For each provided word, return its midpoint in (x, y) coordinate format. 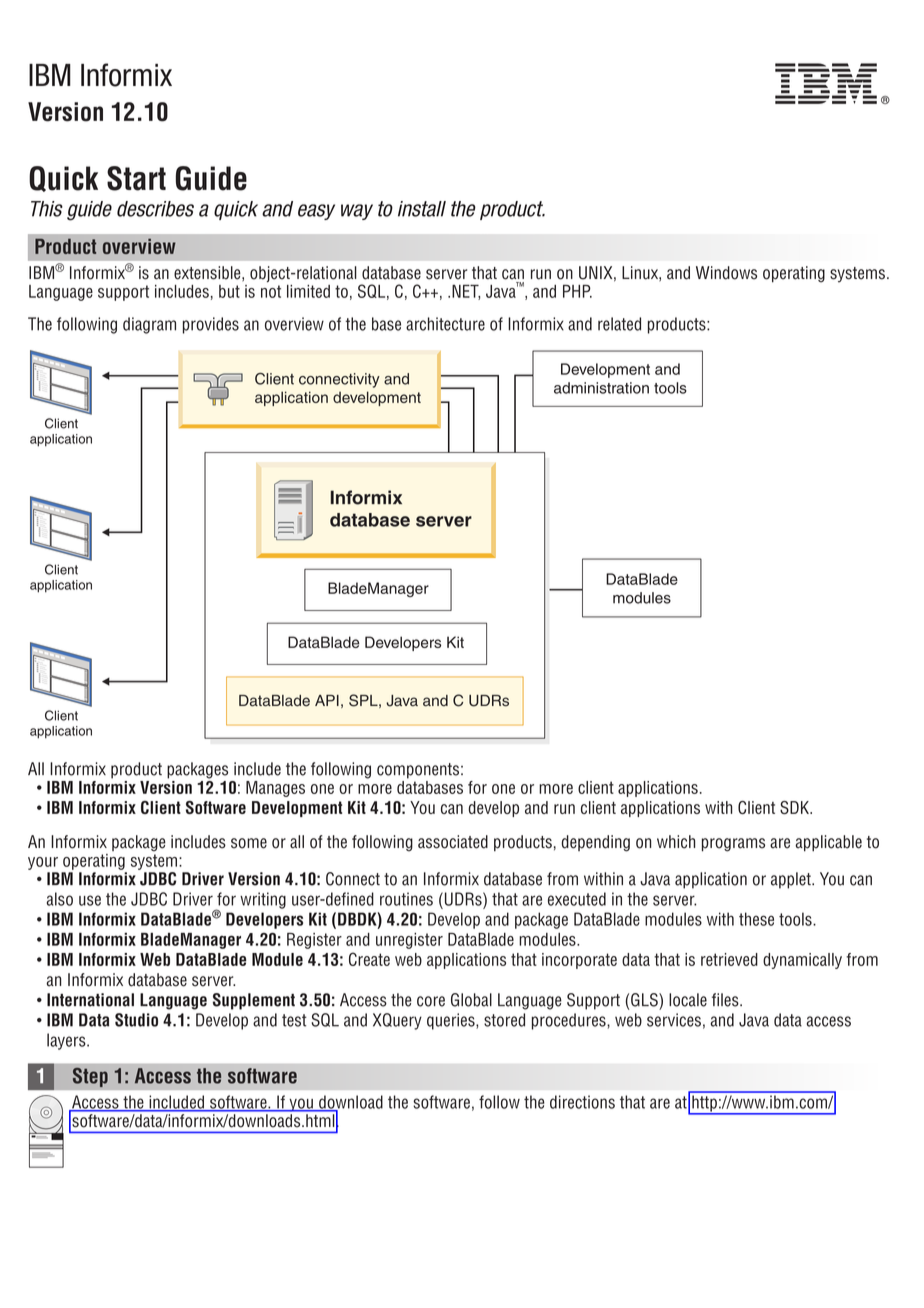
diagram (149, 325)
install (422, 209)
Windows (726, 273)
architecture (445, 324)
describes (155, 209)
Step (90, 1077)
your (43, 863)
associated (453, 842)
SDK (795, 807)
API (327, 700)
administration (601, 388)
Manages (275, 789)
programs (733, 845)
